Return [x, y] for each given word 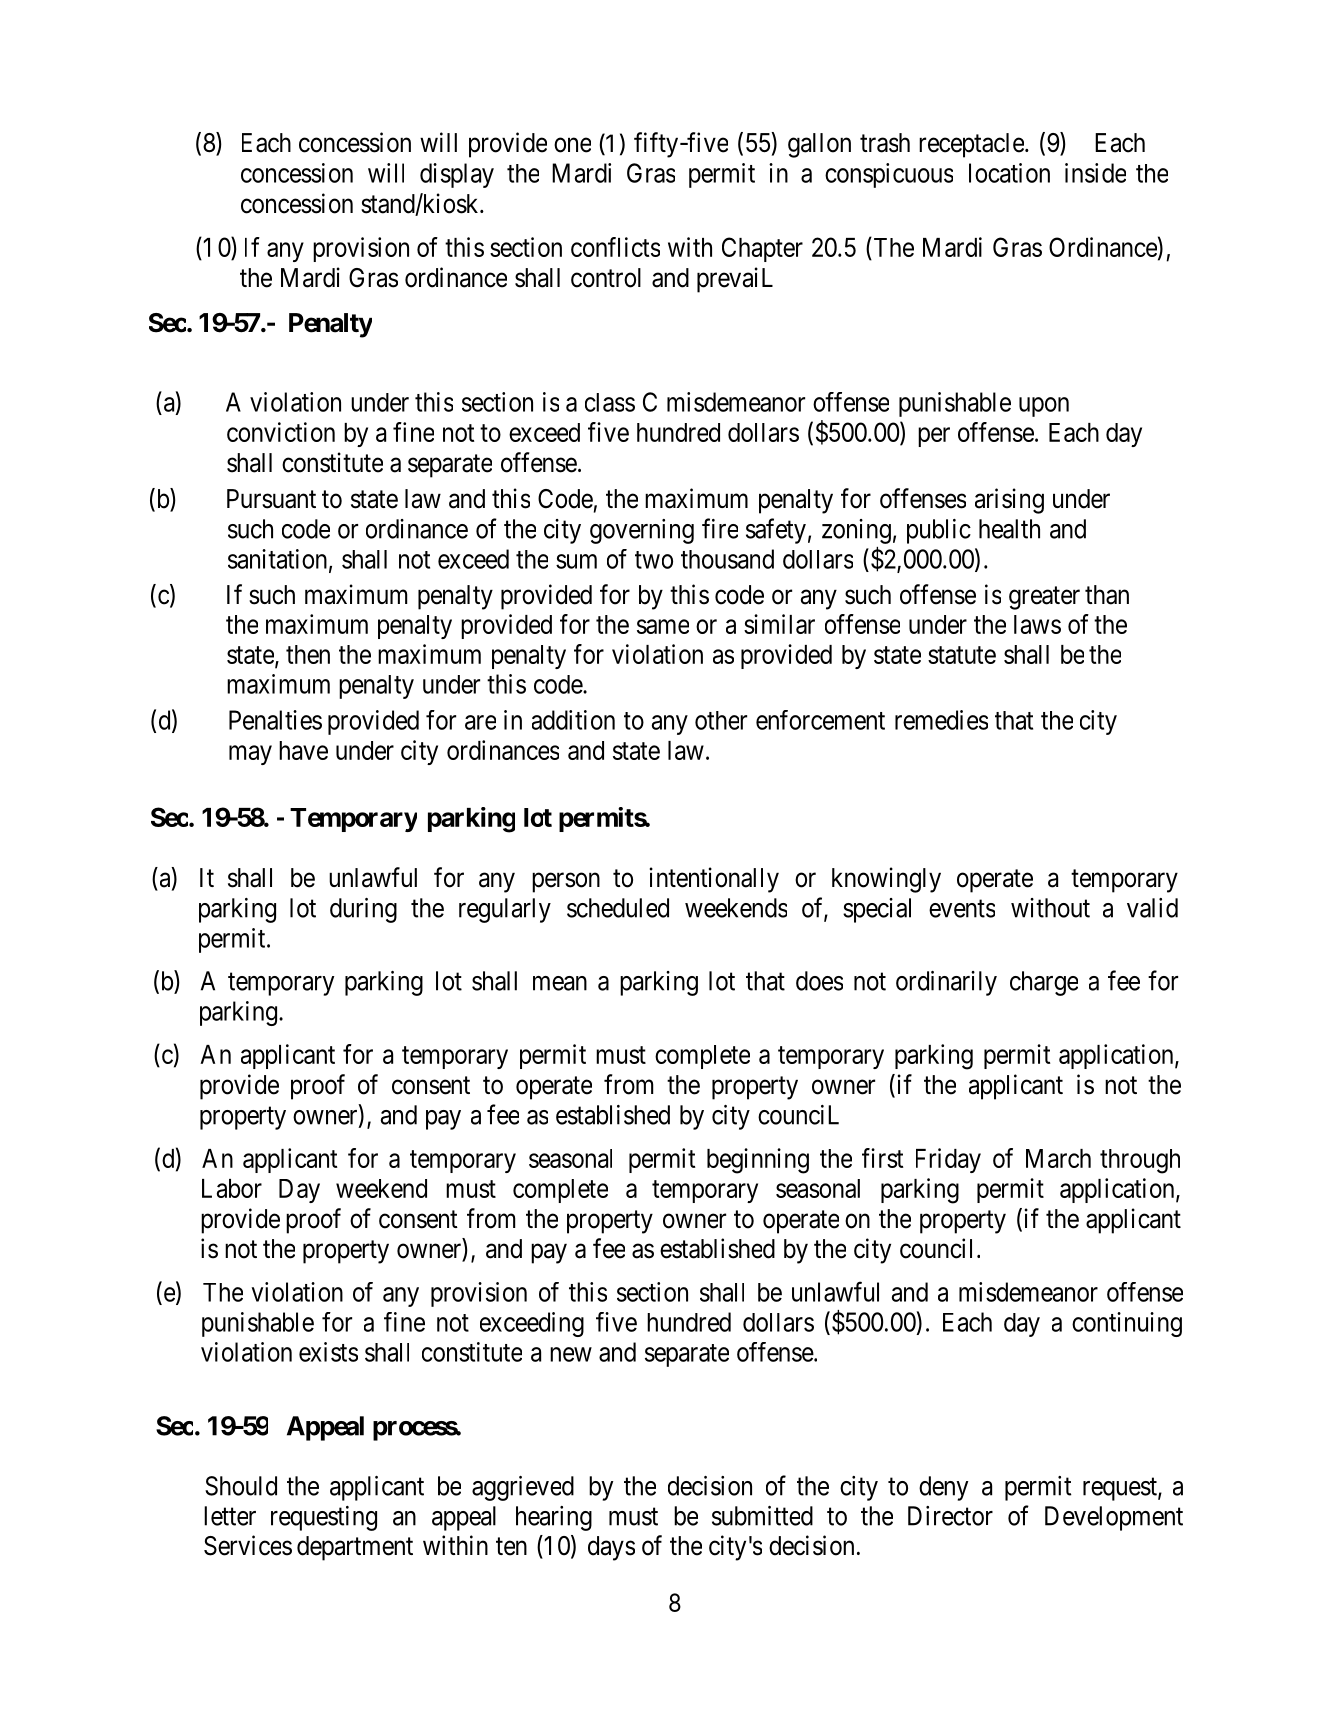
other [721, 720]
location [1009, 173]
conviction [281, 432]
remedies [941, 720]
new [571, 1354]
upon [1044, 407]
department [355, 1548]
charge [1044, 983]
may [250, 755]
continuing [1127, 1324]
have [303, 750]
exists [328, 1352]
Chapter [762, 249]
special [877, 910]
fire [720, 528]
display [457, 175]
